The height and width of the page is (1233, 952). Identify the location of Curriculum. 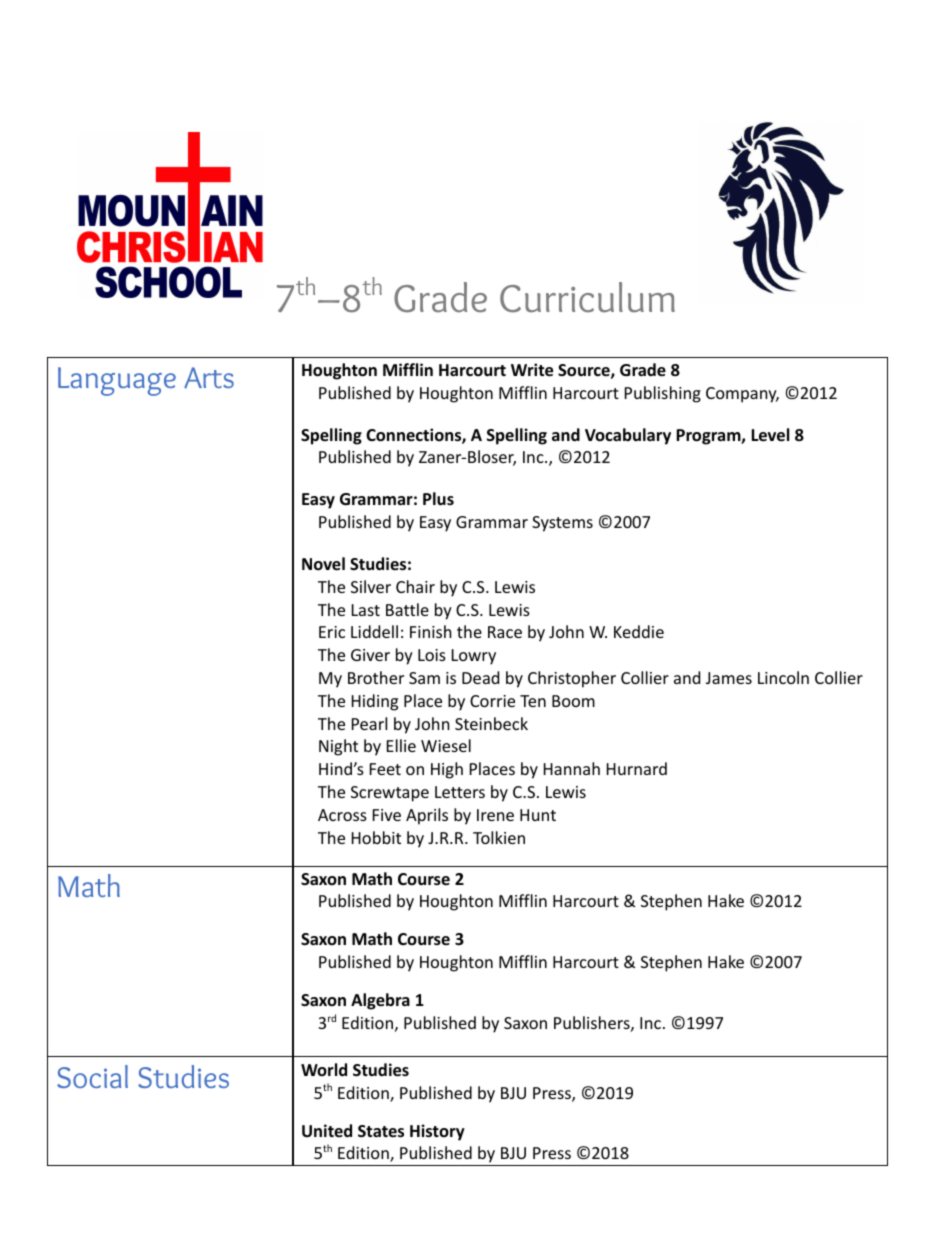
(587, 297).
